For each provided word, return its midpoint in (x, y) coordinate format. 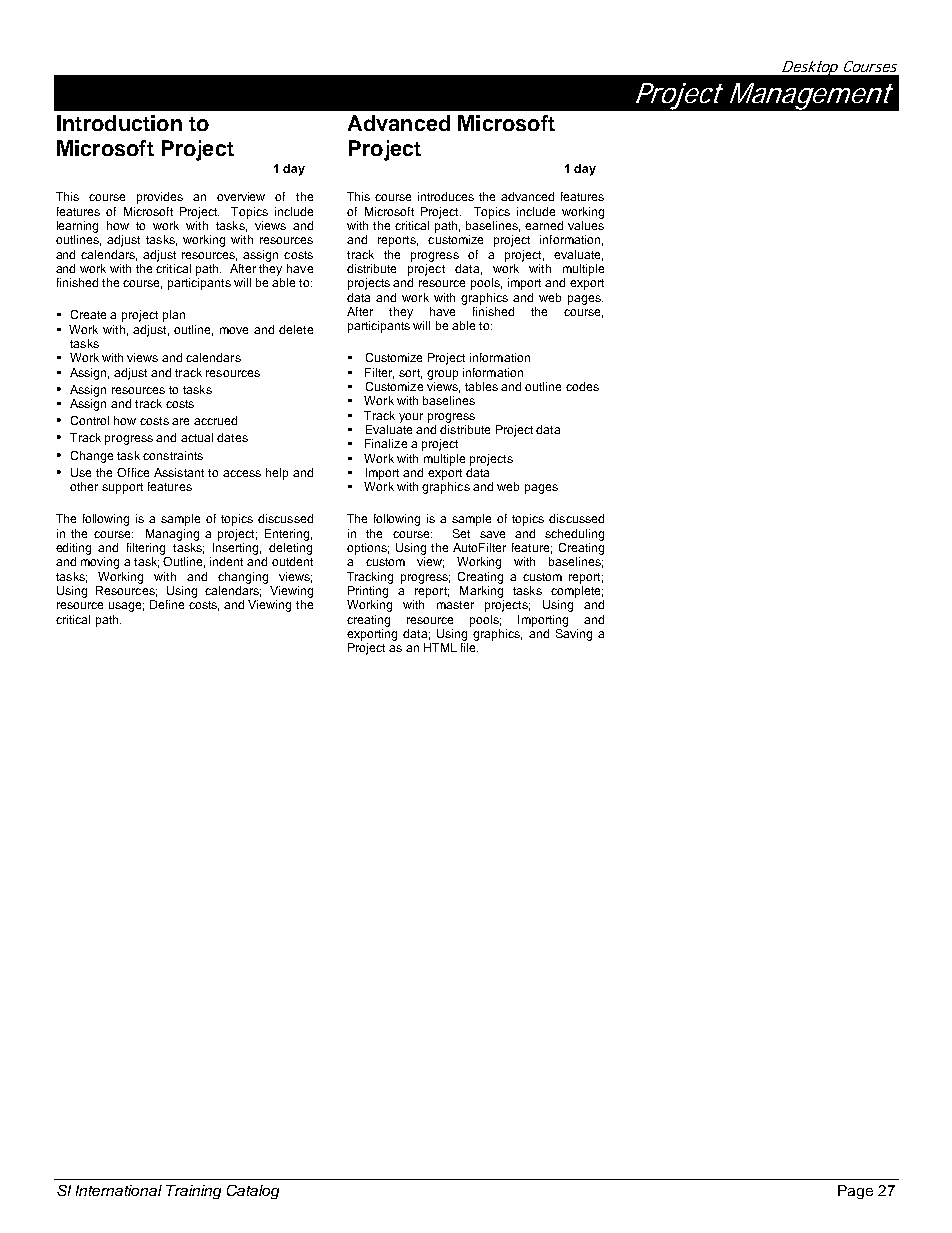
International (119, 1190)
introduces (446, 196)
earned (544, 225)
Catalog (253, 1192)
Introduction (119, 123)
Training (193, 1192)
